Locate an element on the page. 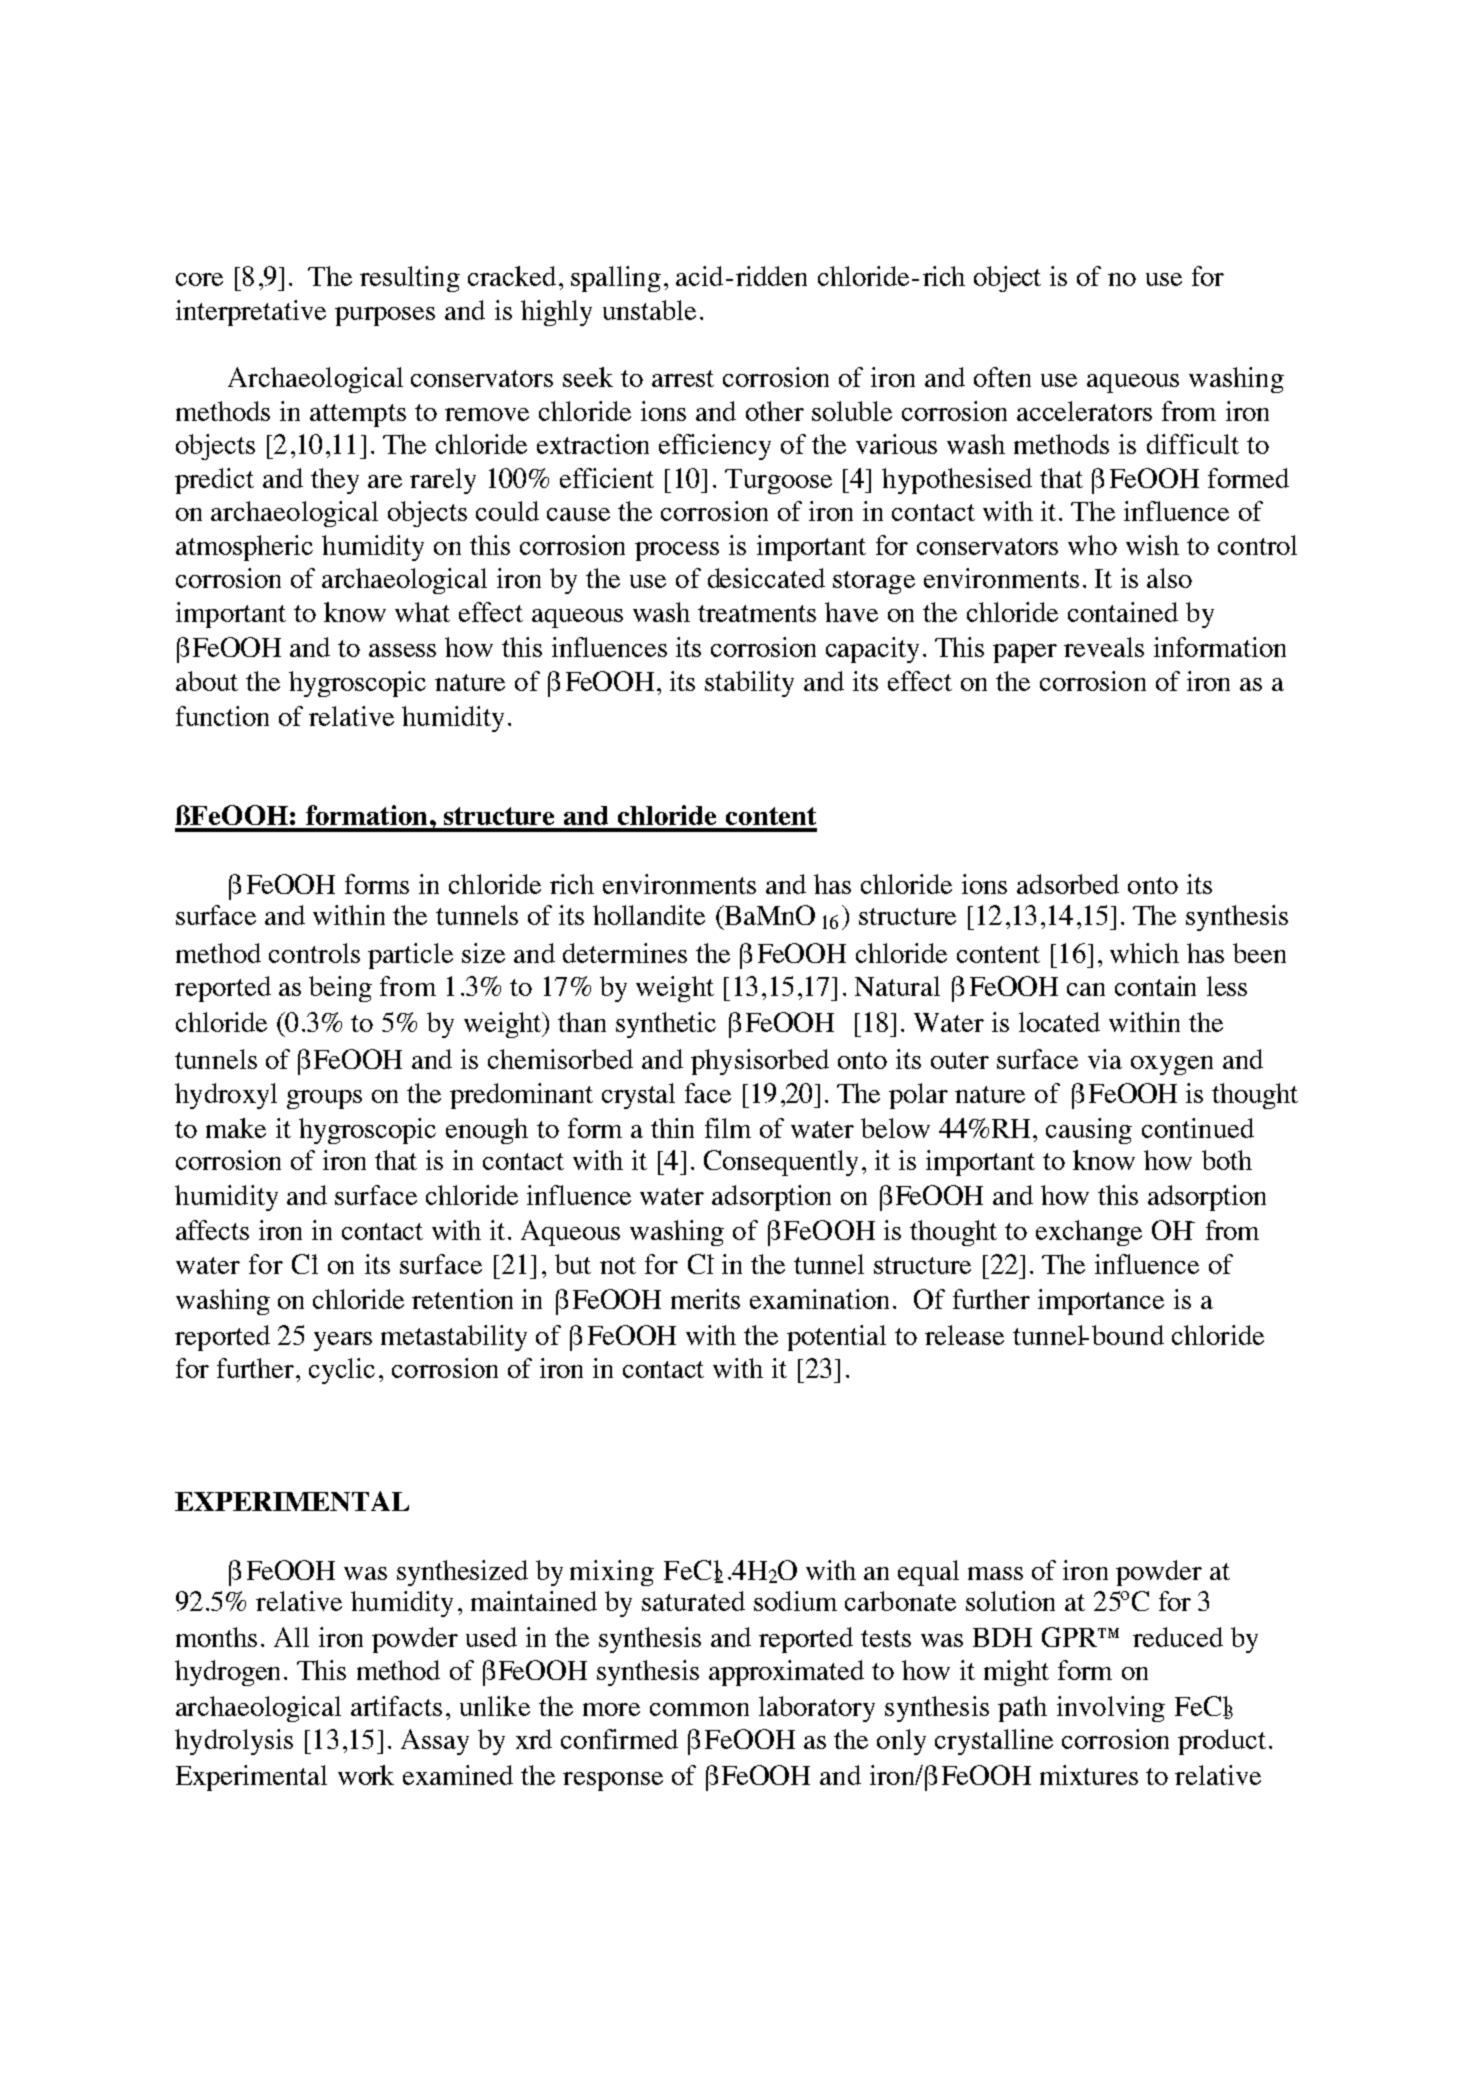 Image resolution: width=1481 pixels, height=2092 pixels. cyclic is located at coordinates (342, 1371).
